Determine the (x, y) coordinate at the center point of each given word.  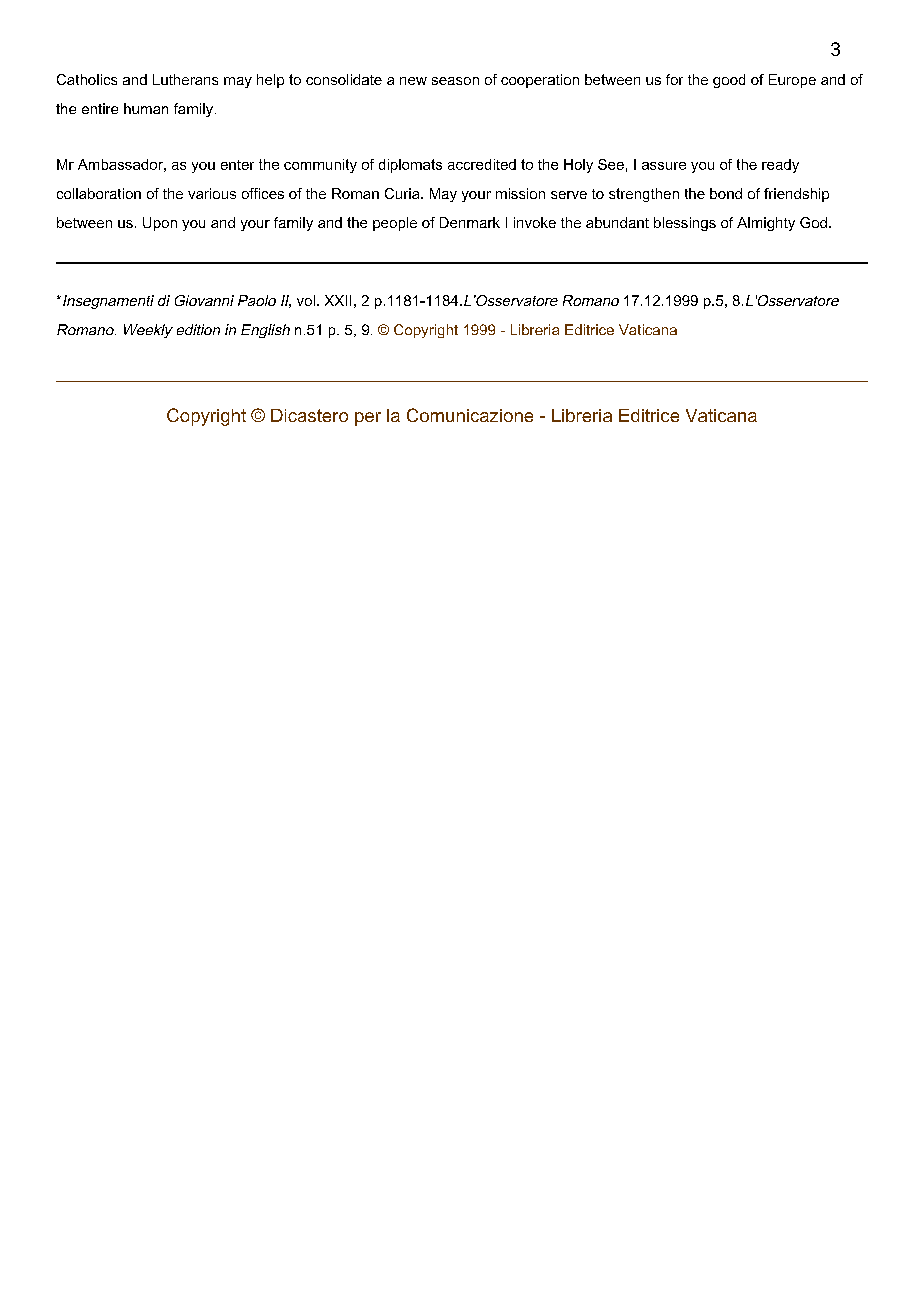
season (455, 81)
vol (306, 300)
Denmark (470, 222)
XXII (338, 300)
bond (726, 193)
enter (237, 165)
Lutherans (185, 79)
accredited (482, 164)
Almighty (766, 224)
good (729, 81)
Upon (160, 224)
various (212, 193)
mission (520, 193)
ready (780, 166)
